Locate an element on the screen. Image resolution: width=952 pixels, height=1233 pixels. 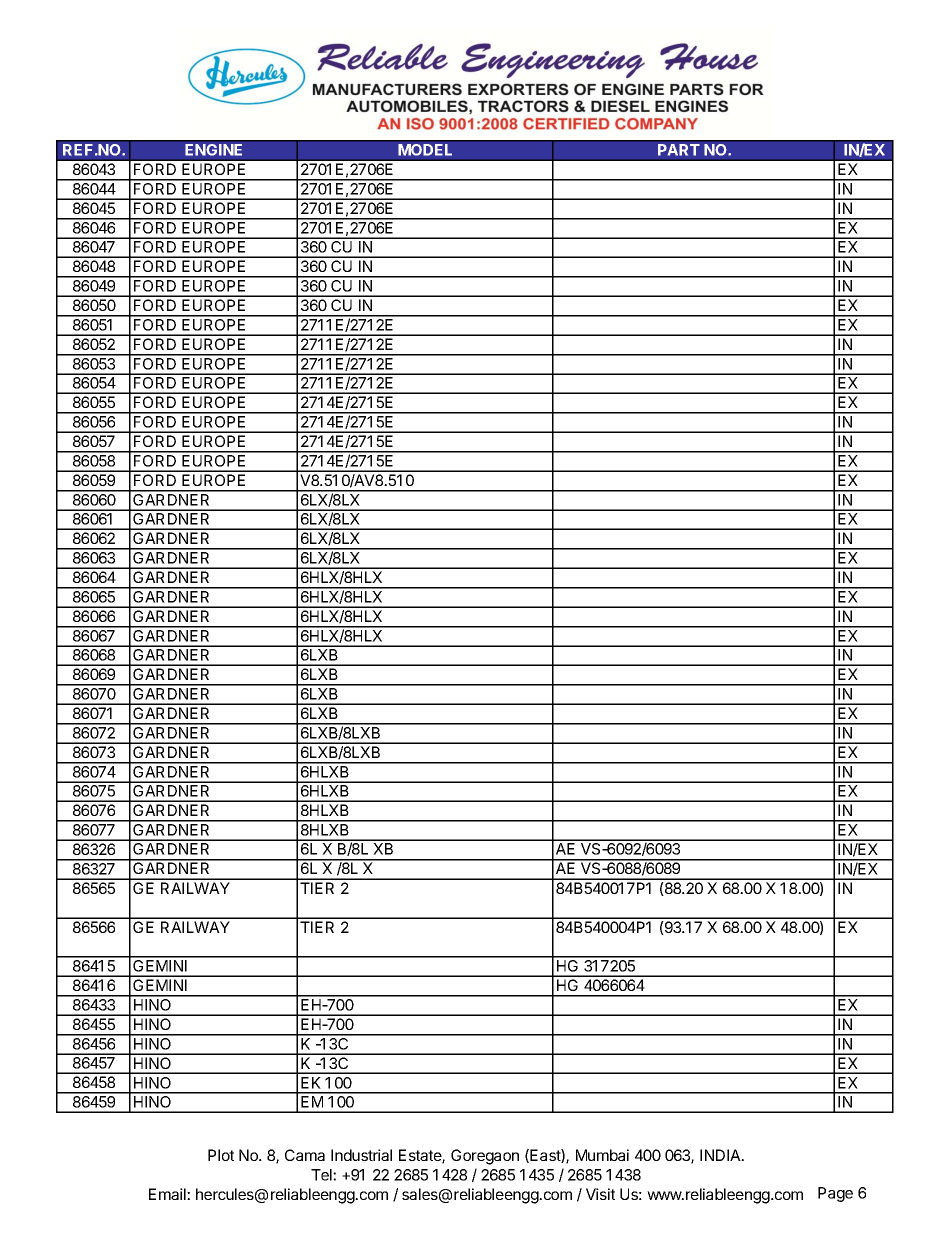
Tel is located at coordinates (322, 1175).
